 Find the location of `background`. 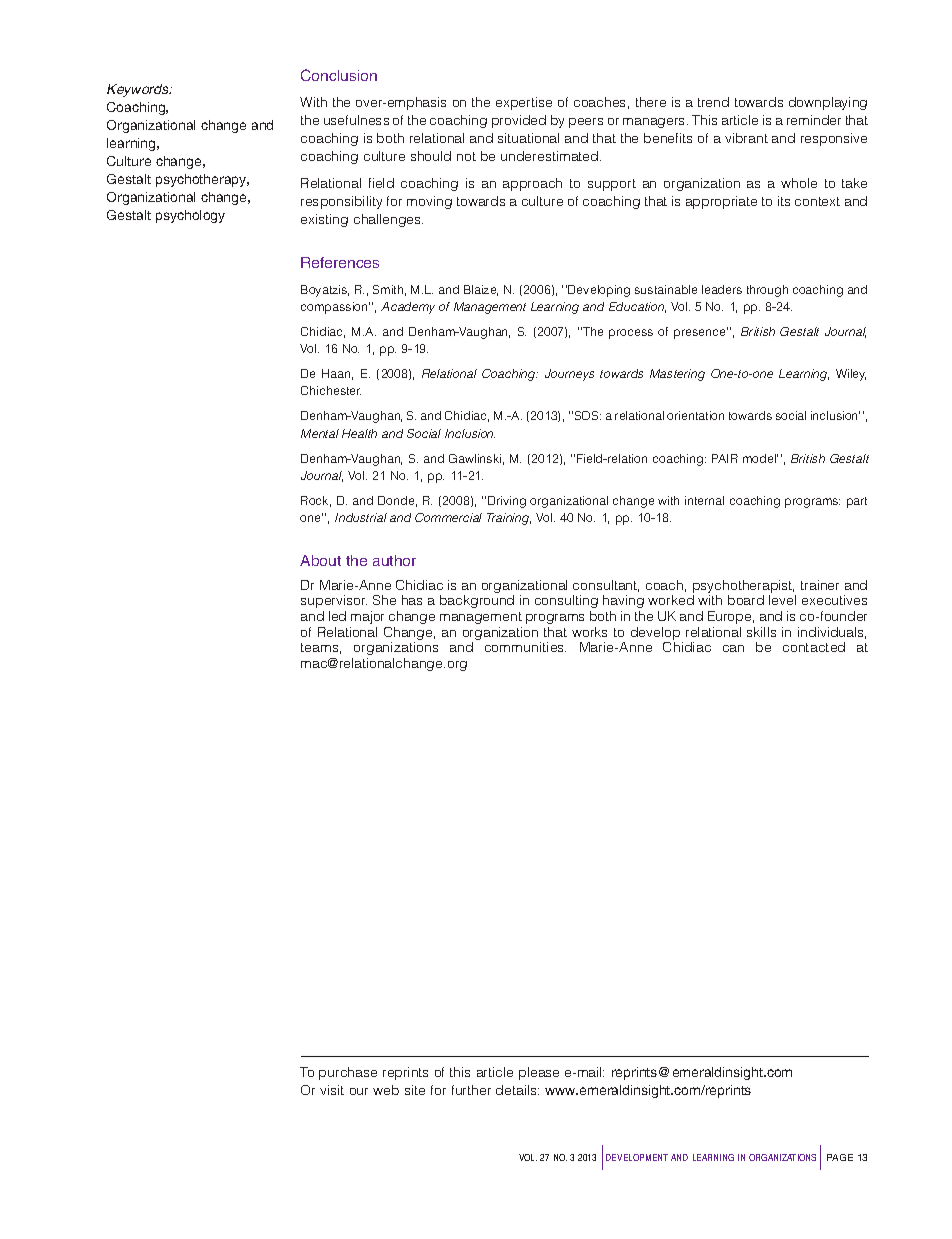

background is located at coordinates (477, 601).
